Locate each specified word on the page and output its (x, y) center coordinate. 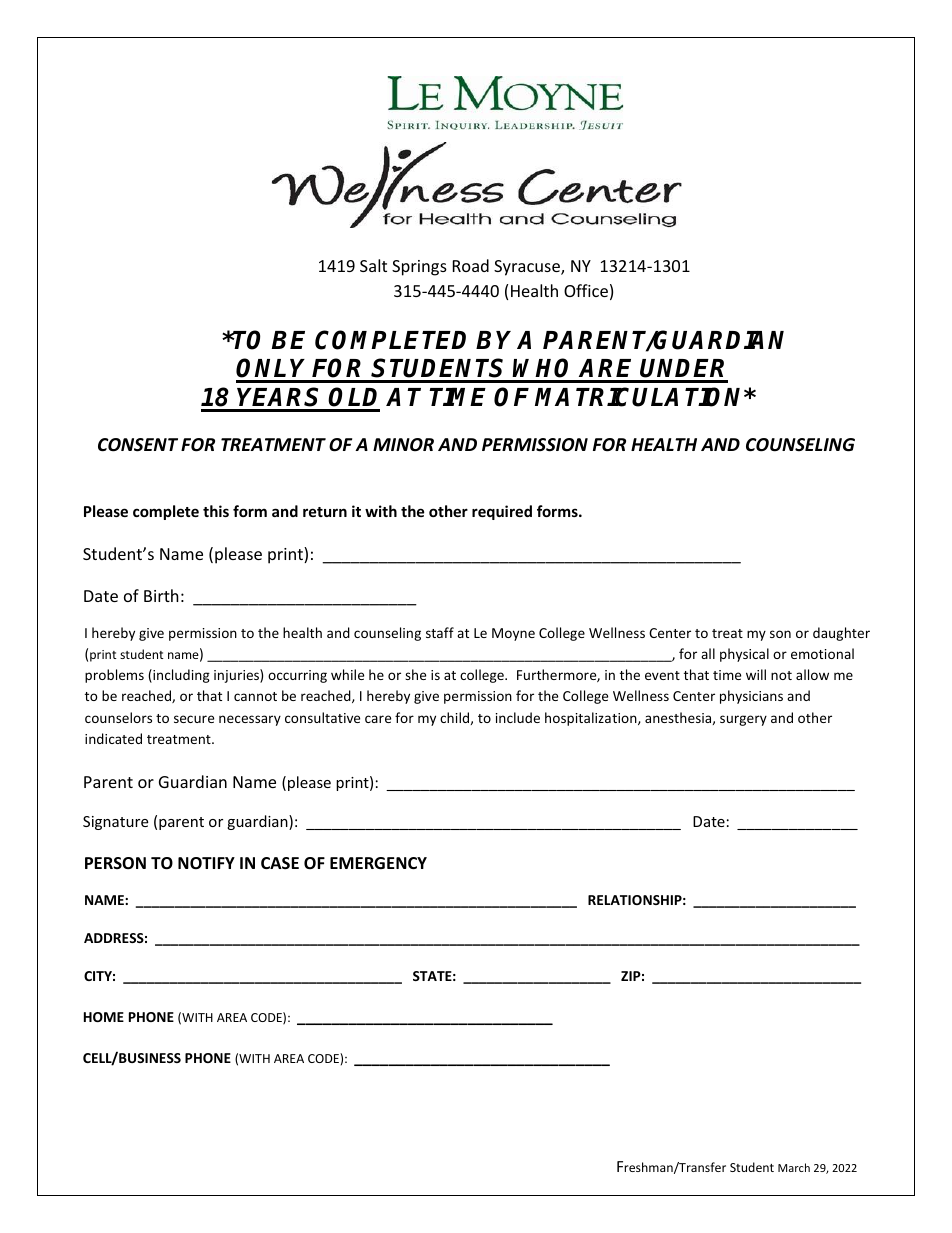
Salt (373, 265)
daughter (841, 634)
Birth (161, 595)
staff (440, 632)
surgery (743, 720)
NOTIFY (206, 863)
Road (471, 265)
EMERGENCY (378, 863)
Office (586, 290)
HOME (104, 1017)
